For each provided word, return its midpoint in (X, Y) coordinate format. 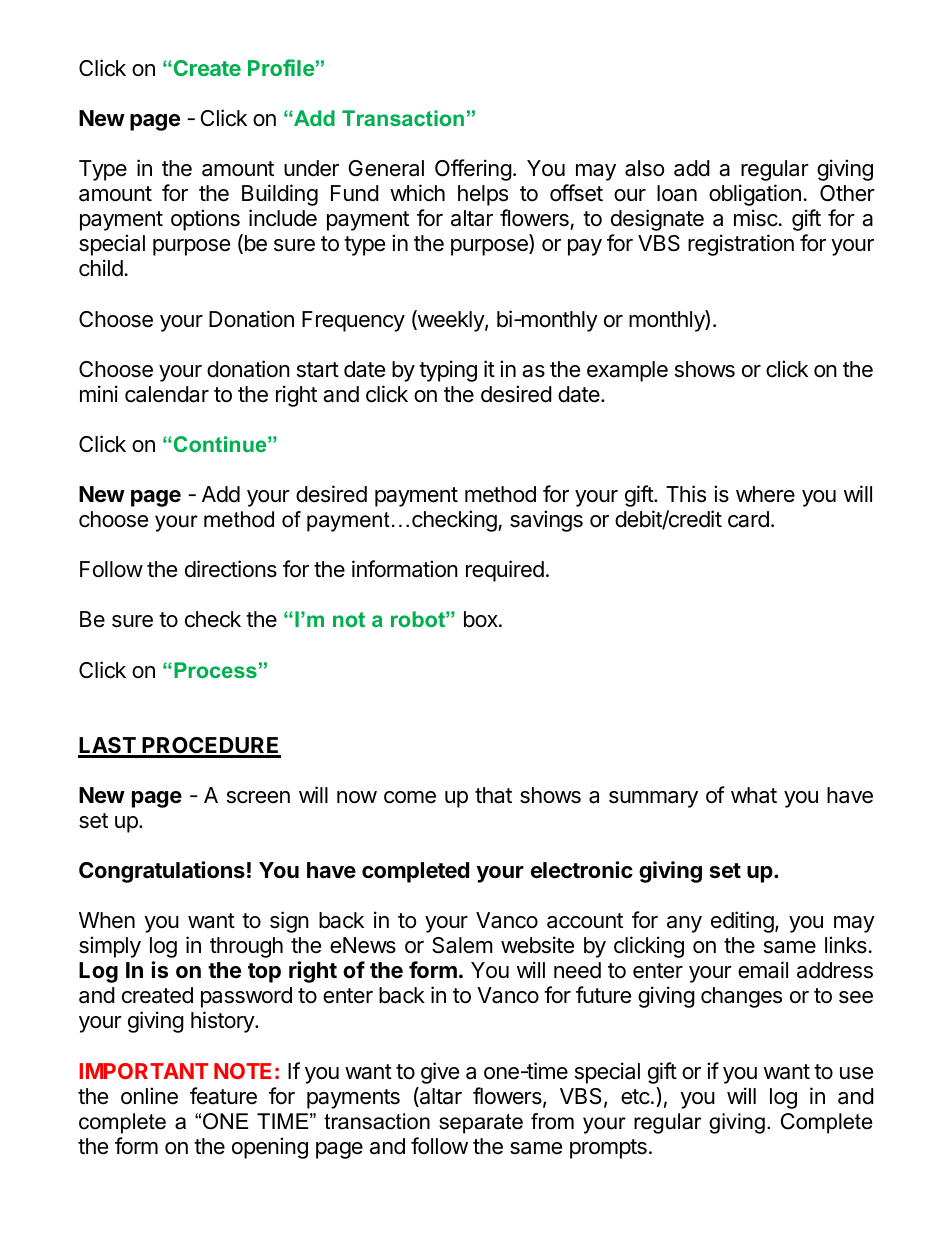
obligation (755, 195)
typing (448, 371)
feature (223, 1096)
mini (99, 393)
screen (258, 797)
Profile (281, 67)
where (765, 494)
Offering (473, 170)
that (493, 795)
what (754, 795)
